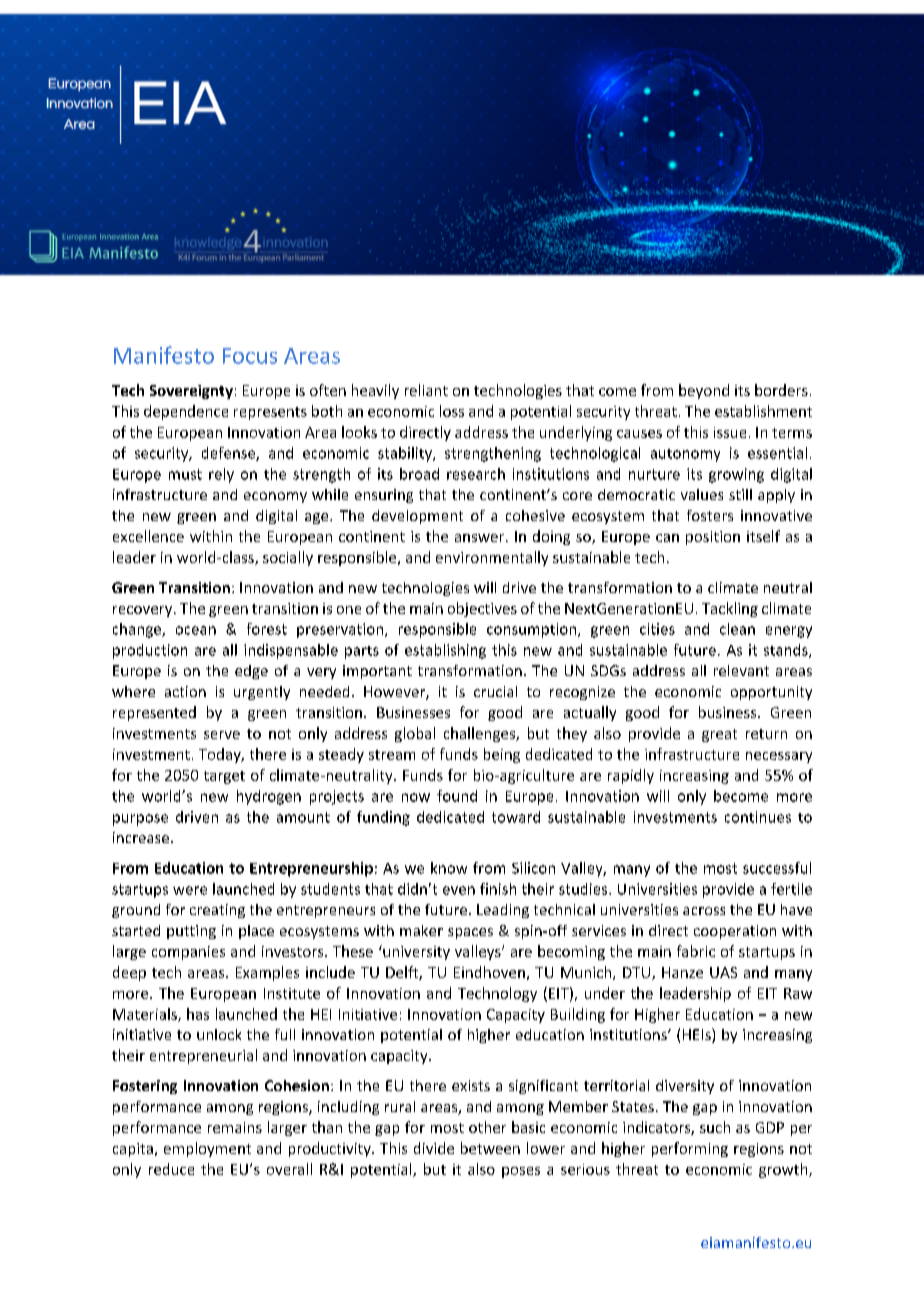 The image size is (924, 1308). What do you see at coordinates (426, 390) in the screenshot?
I see `reliant` at bounding box center [426, 390].
